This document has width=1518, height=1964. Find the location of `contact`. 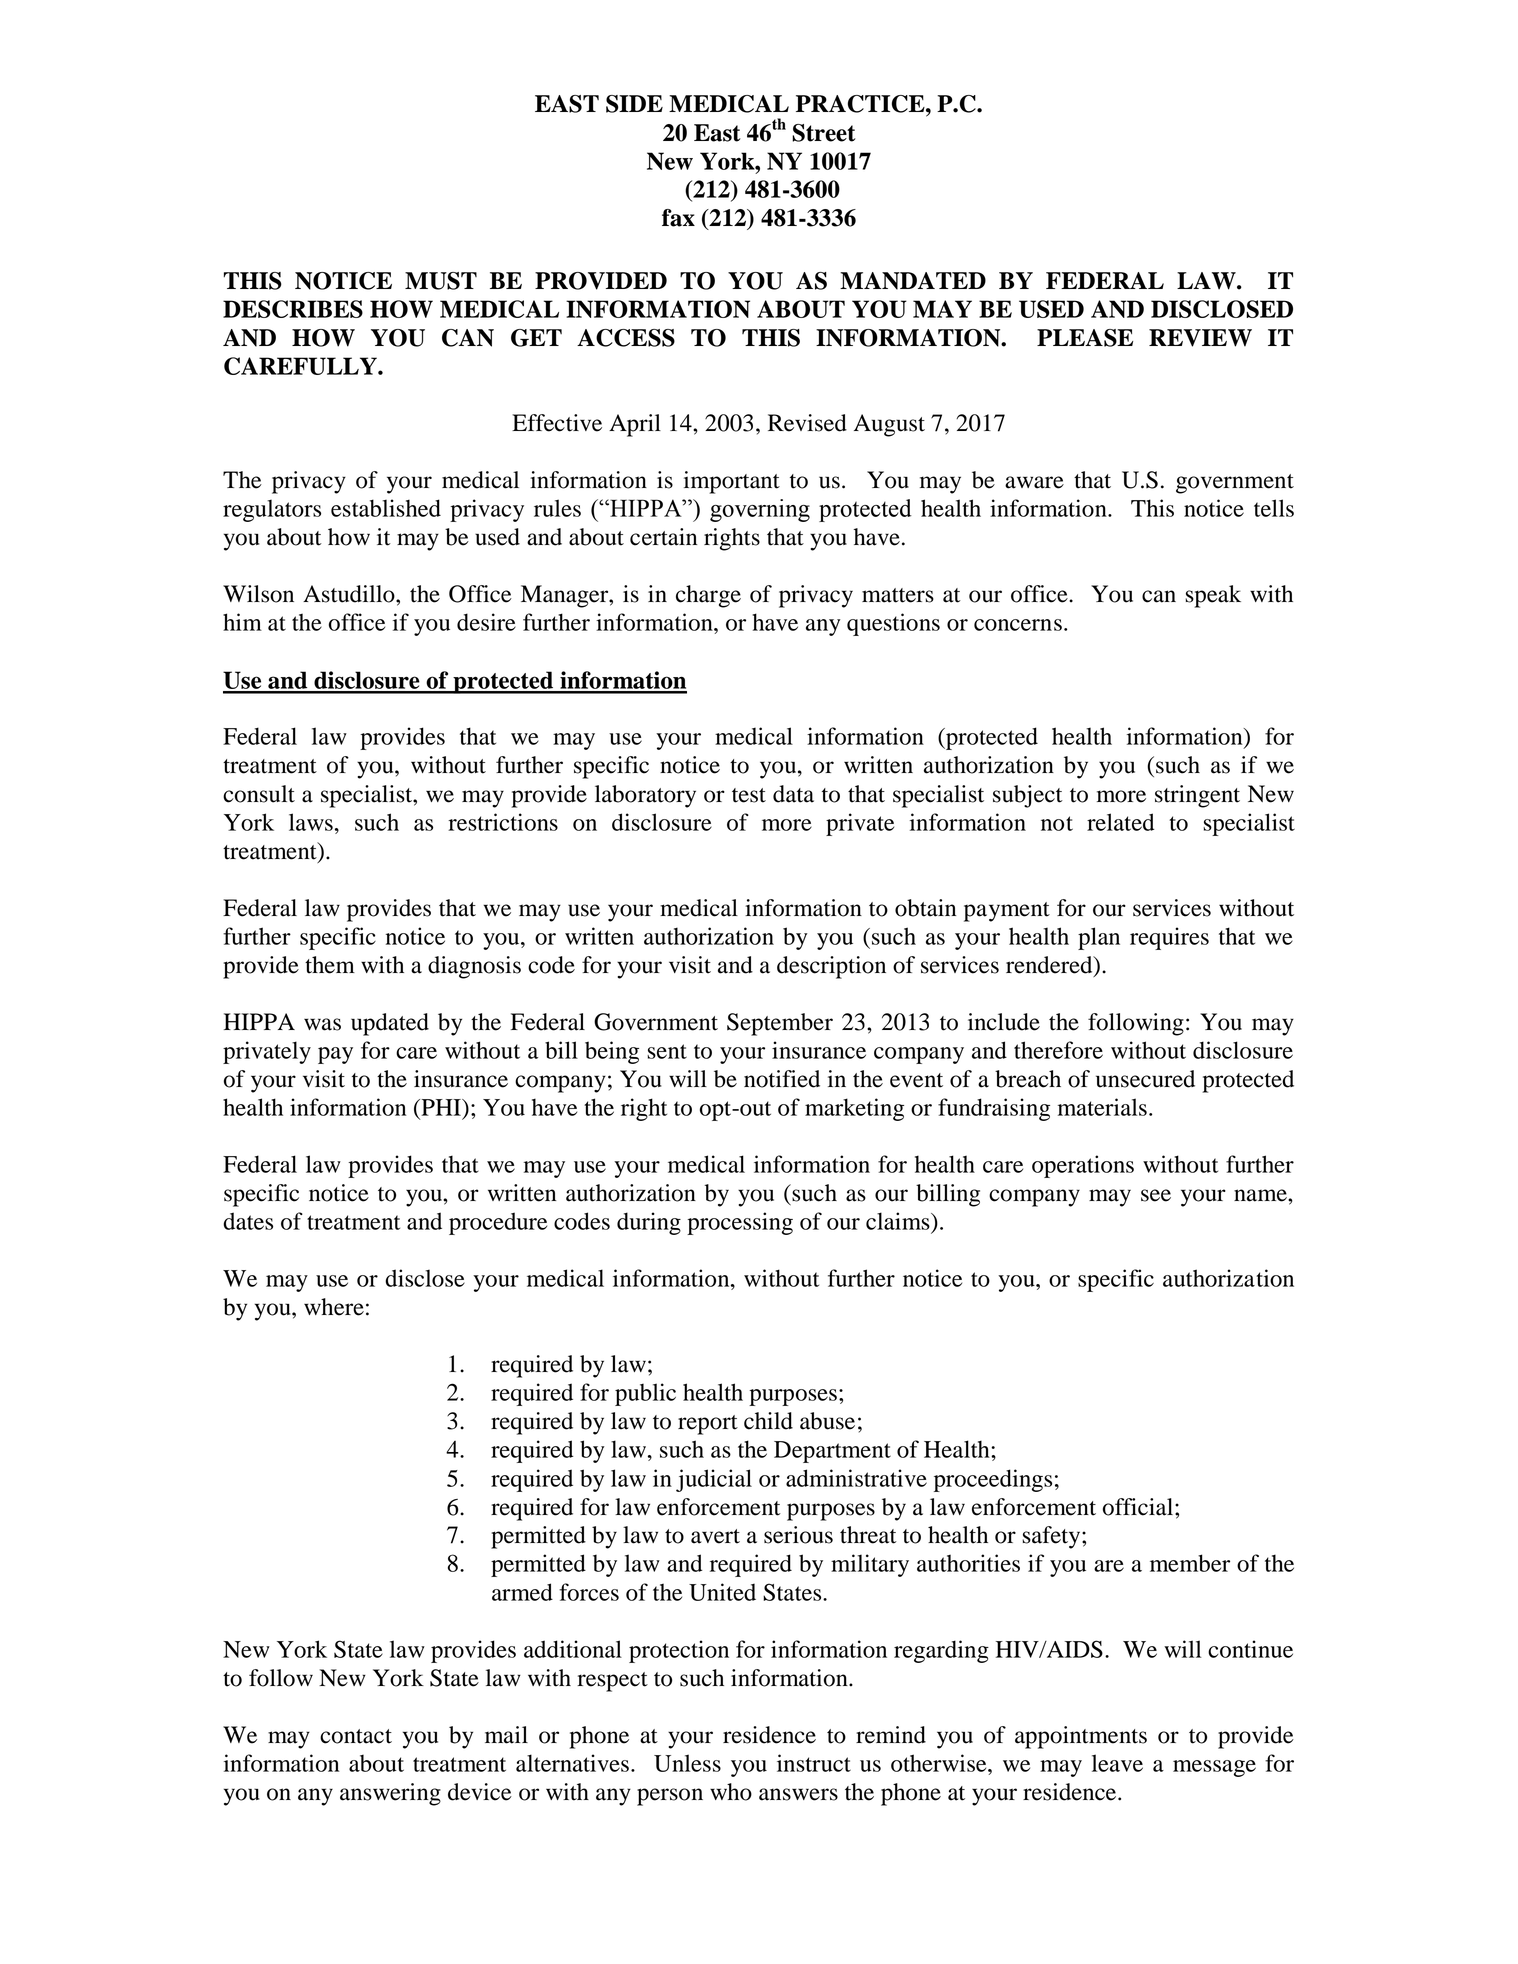

contact is located at coordinates (356, 1736).
